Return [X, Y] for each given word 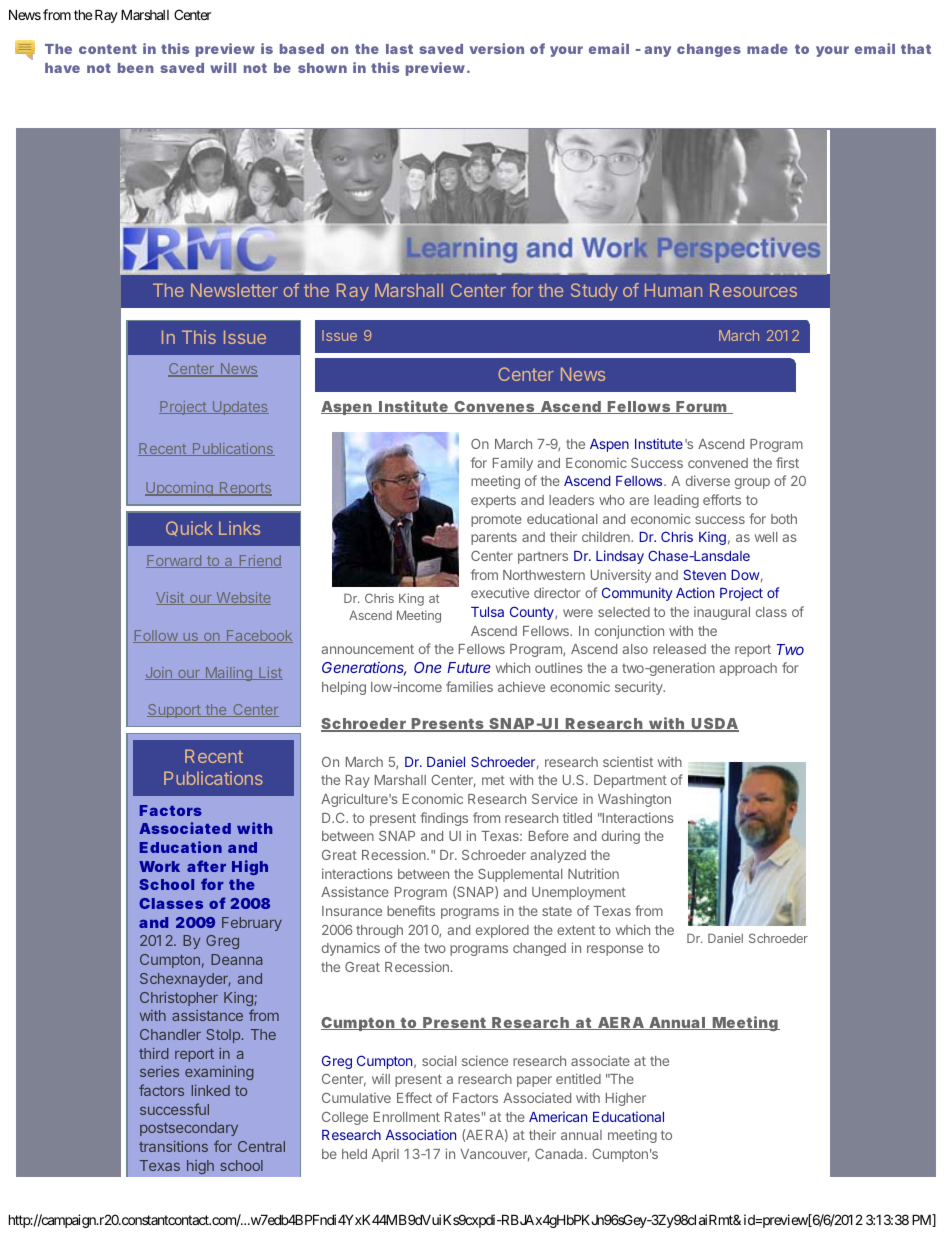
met [493, 780]
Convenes [494, 407]
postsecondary [189, 1129]
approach [748, 669]
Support [175, 711]
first [787, 462]
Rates [462, 1117]
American [558, 1116]
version [496, 48]
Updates [239, 408]
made [767, 49]
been [136, 68]
